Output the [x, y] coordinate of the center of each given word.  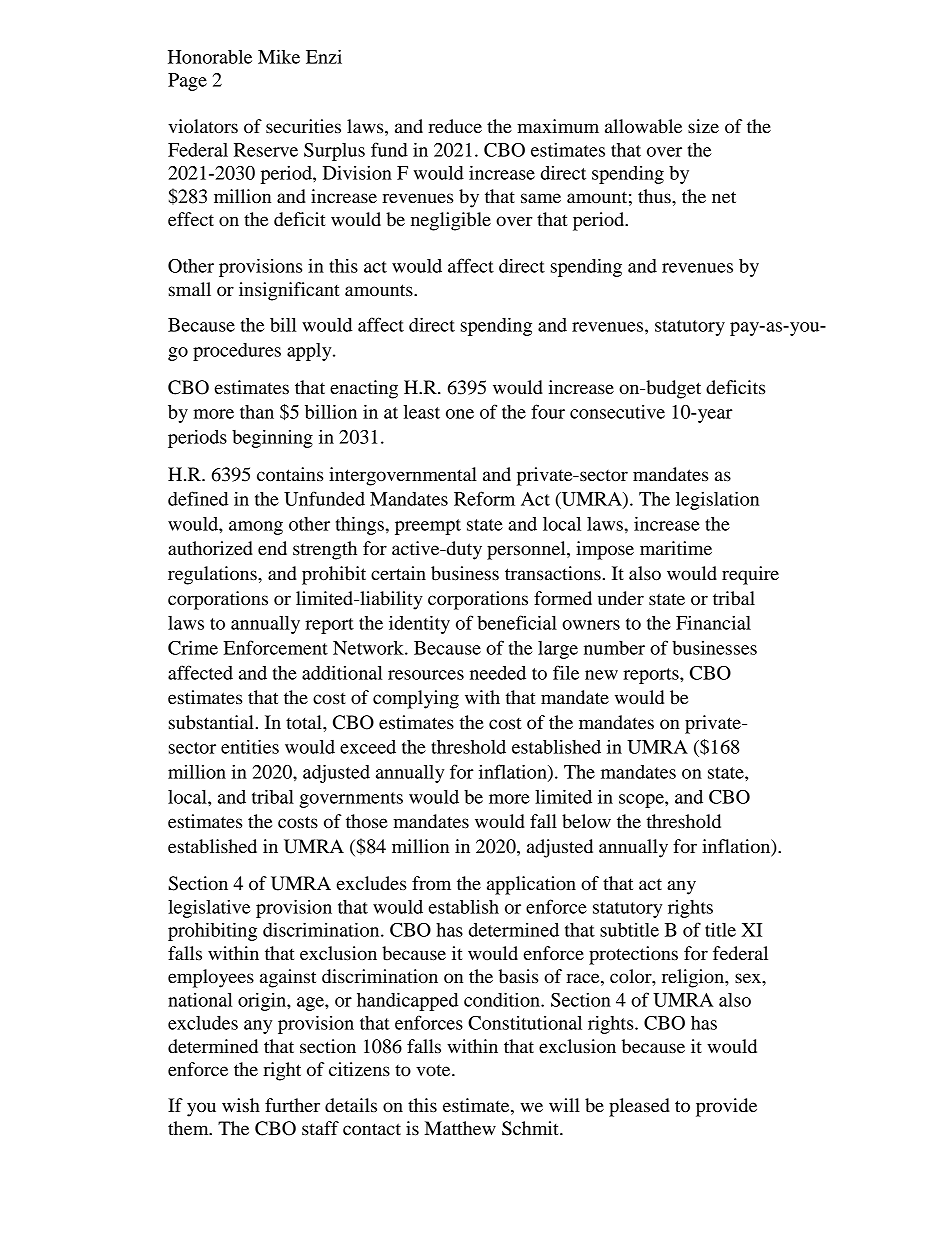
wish [241, 1105]
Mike [279, 56]
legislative [209, 908]
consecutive [617, 412]
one [460, 414]
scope [642, 801]
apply [310, 352]
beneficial [517, 622]
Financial [713, 622]
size [703, 126]
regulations [213, 575]
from [431, 883]
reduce [455, 126]
